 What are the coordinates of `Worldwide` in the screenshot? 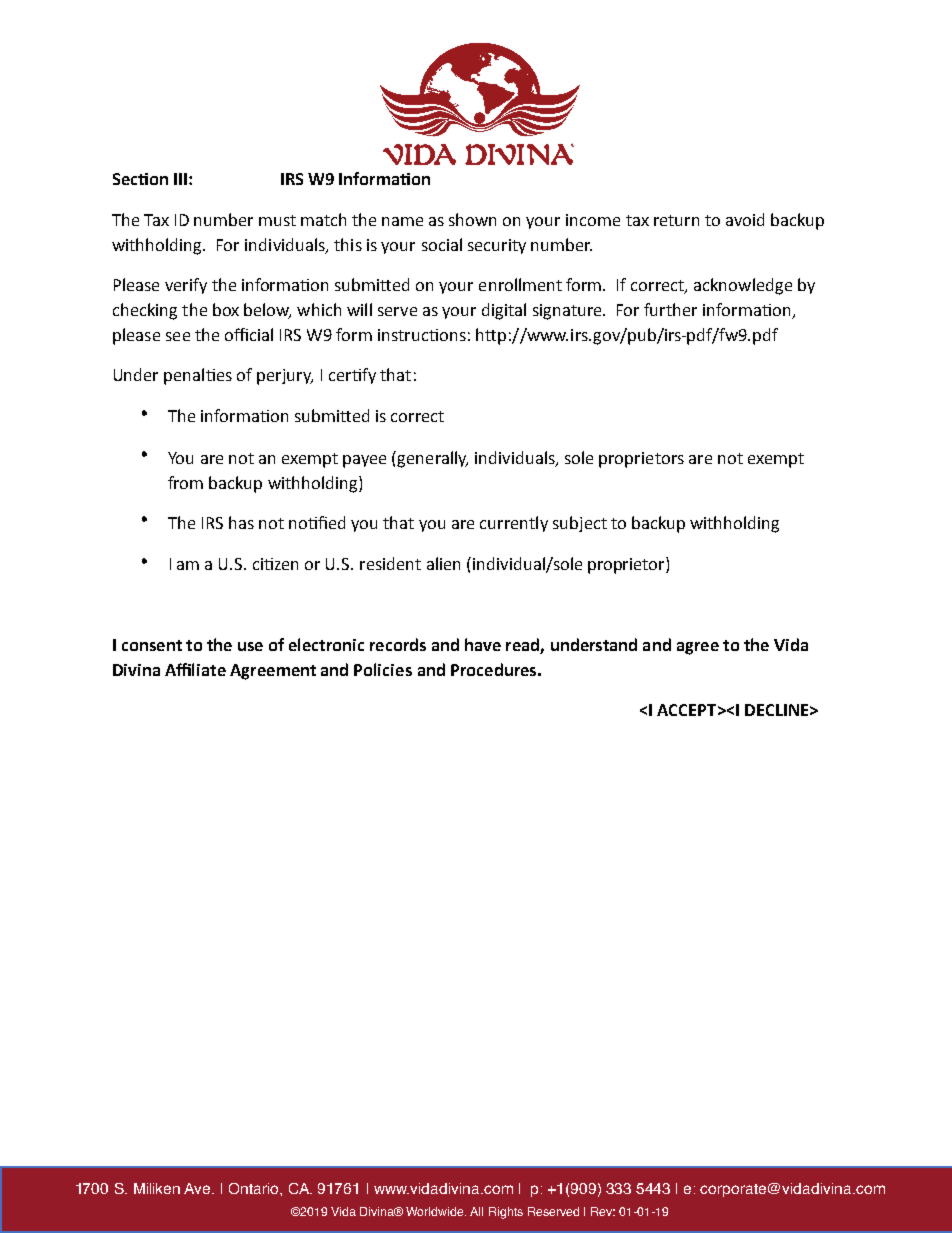 It's located at (436, 1211).
